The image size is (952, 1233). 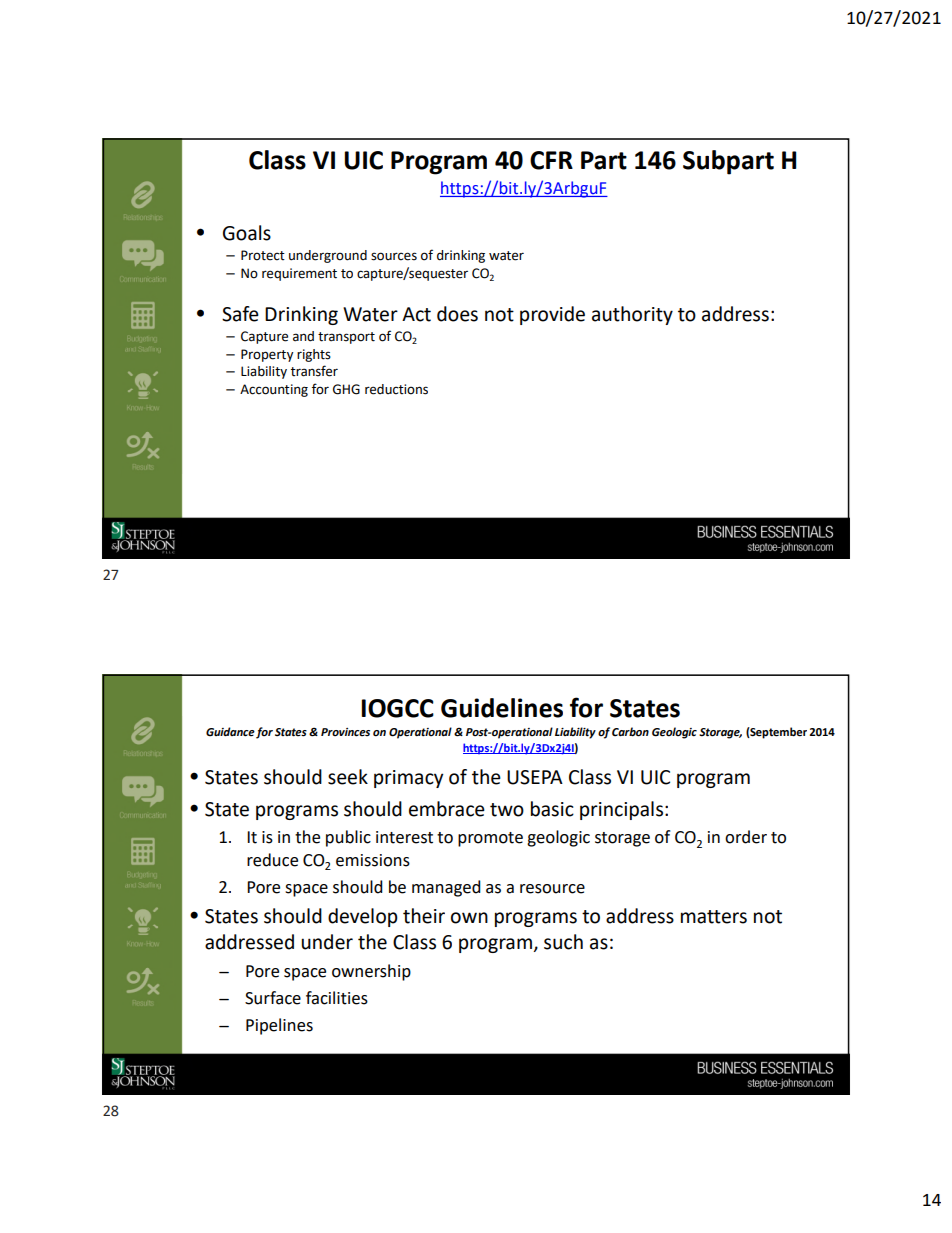 What do you see at coordinates (507, 810) in the screenshot?
I see `two` at bounding box center [507, 810].
